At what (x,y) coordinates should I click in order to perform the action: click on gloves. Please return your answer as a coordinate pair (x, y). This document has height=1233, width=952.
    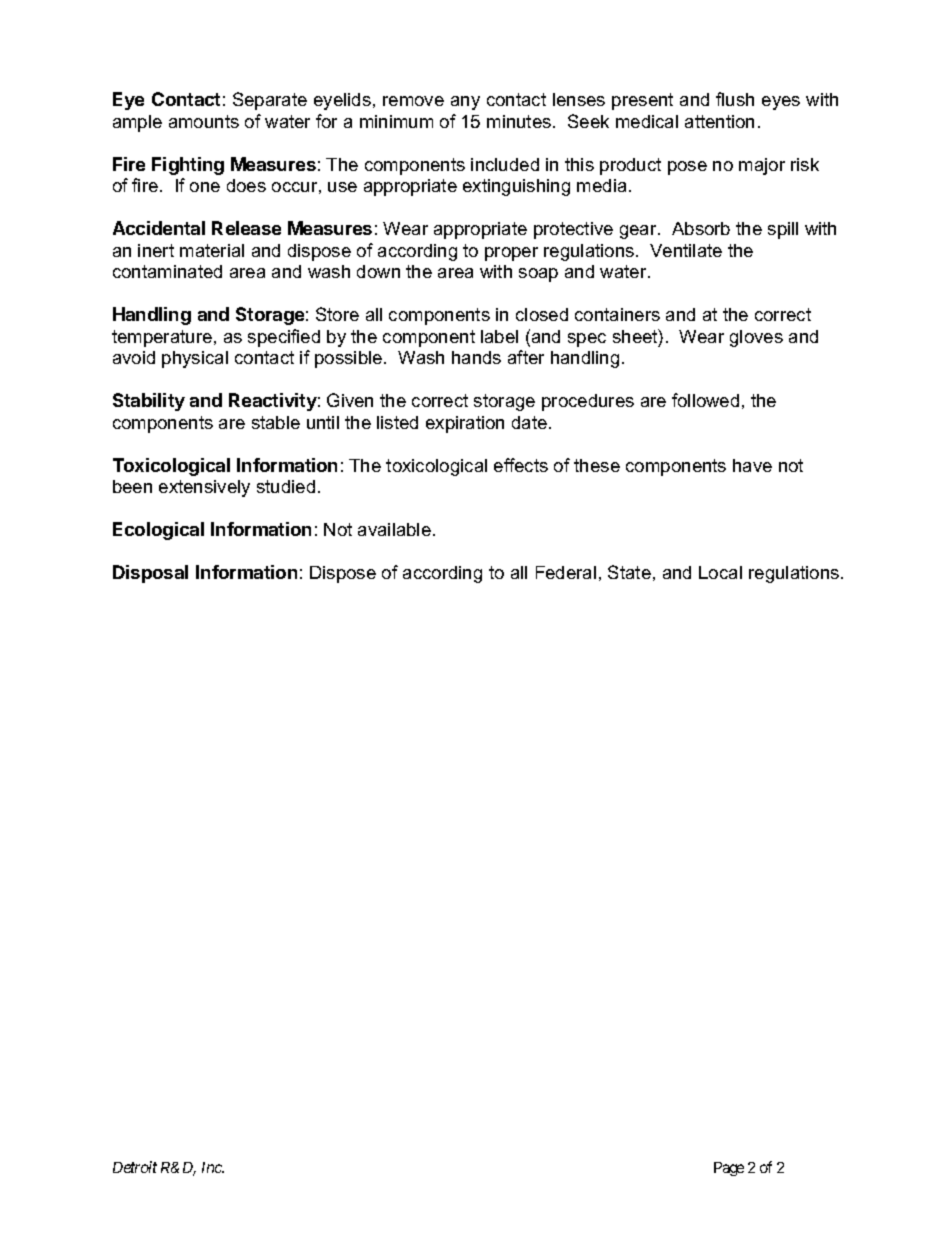
    Looking at the image, I should click on (756, 338).
